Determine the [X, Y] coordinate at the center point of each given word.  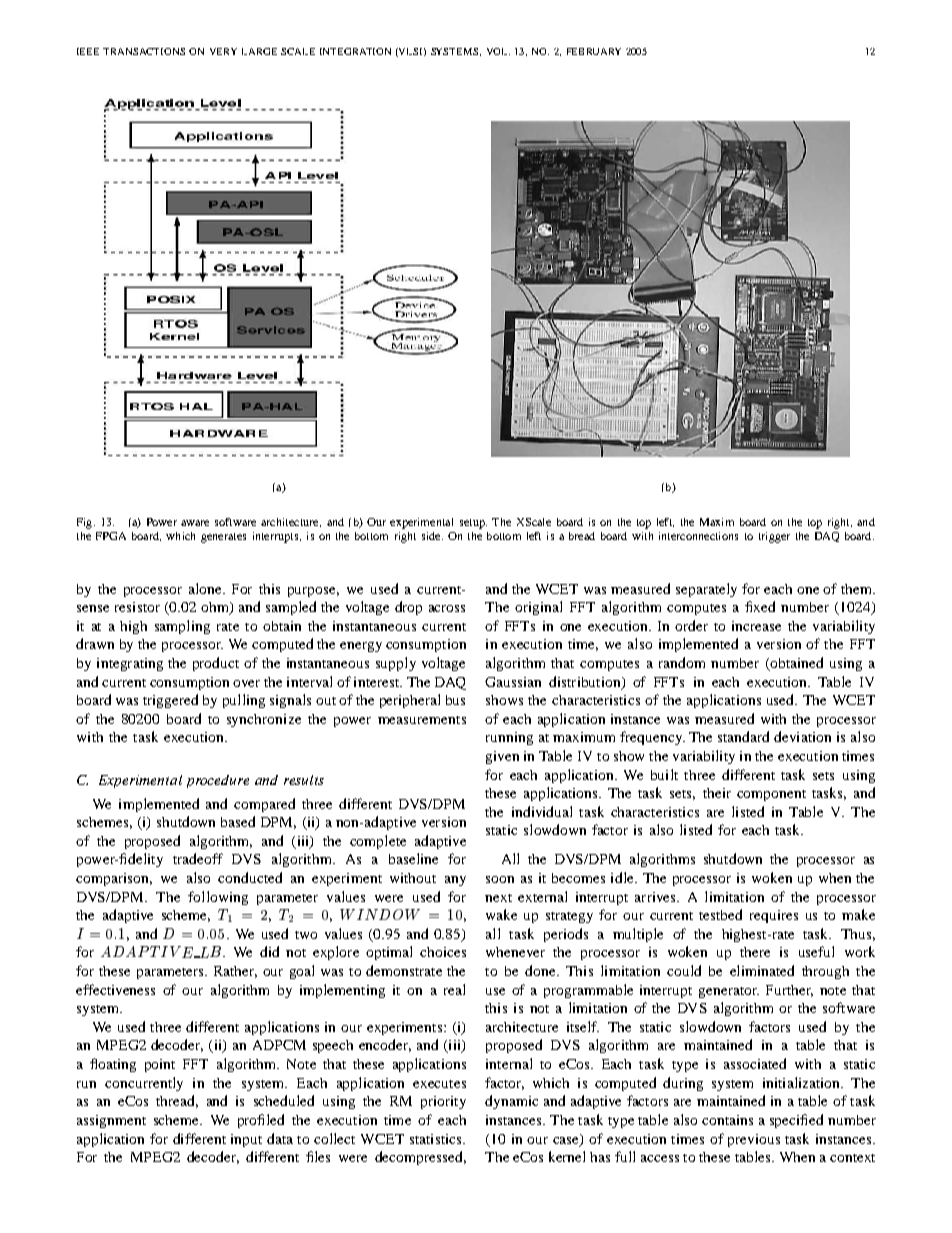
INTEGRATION [355, 51]
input [246, 1140]
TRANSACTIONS [144, 51]
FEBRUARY [594, 51]
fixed [760, 606]
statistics [437, 1139]
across [447, 608]
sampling [182, 627]
